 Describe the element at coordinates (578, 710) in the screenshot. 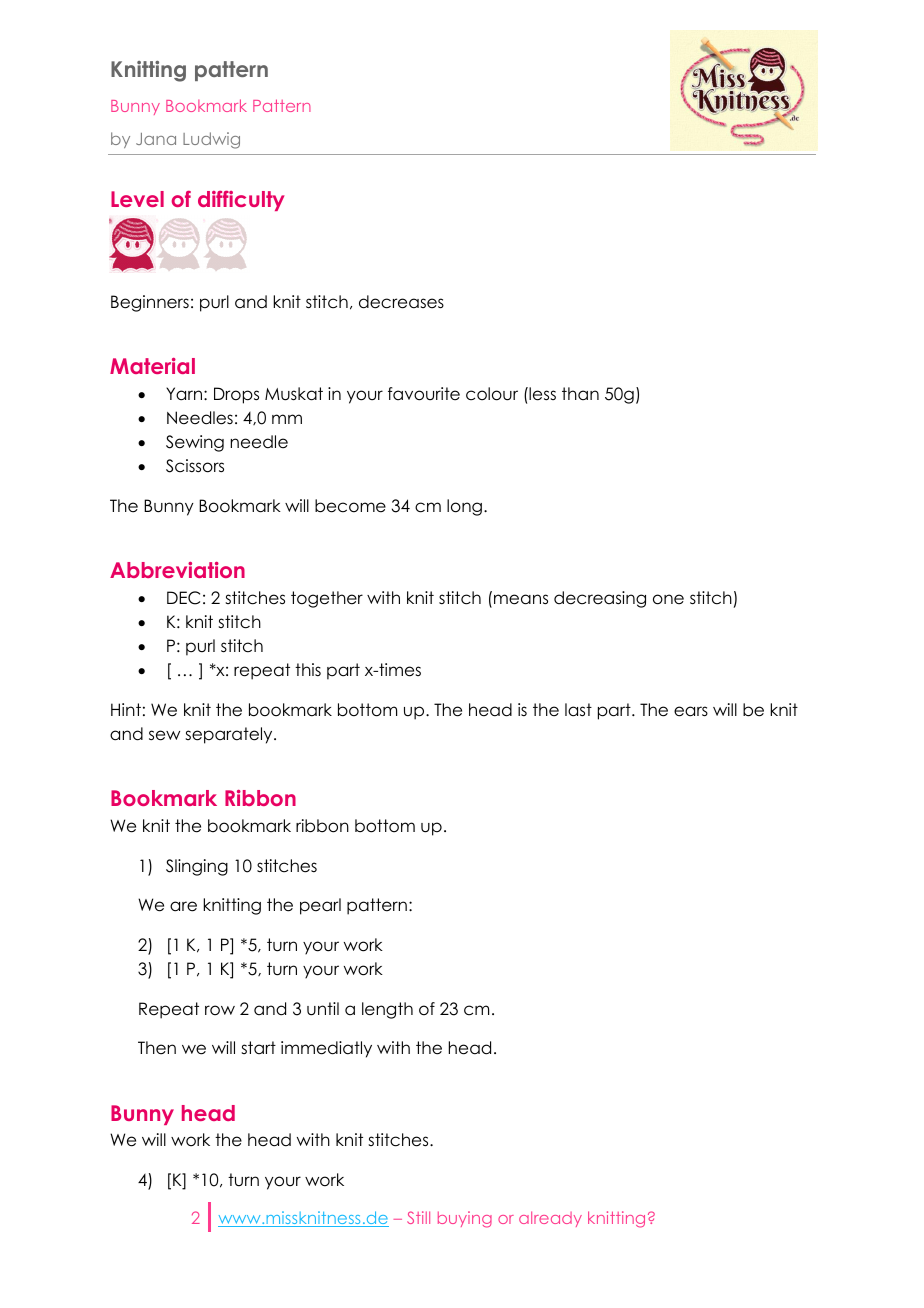

I see `last` at that location.
